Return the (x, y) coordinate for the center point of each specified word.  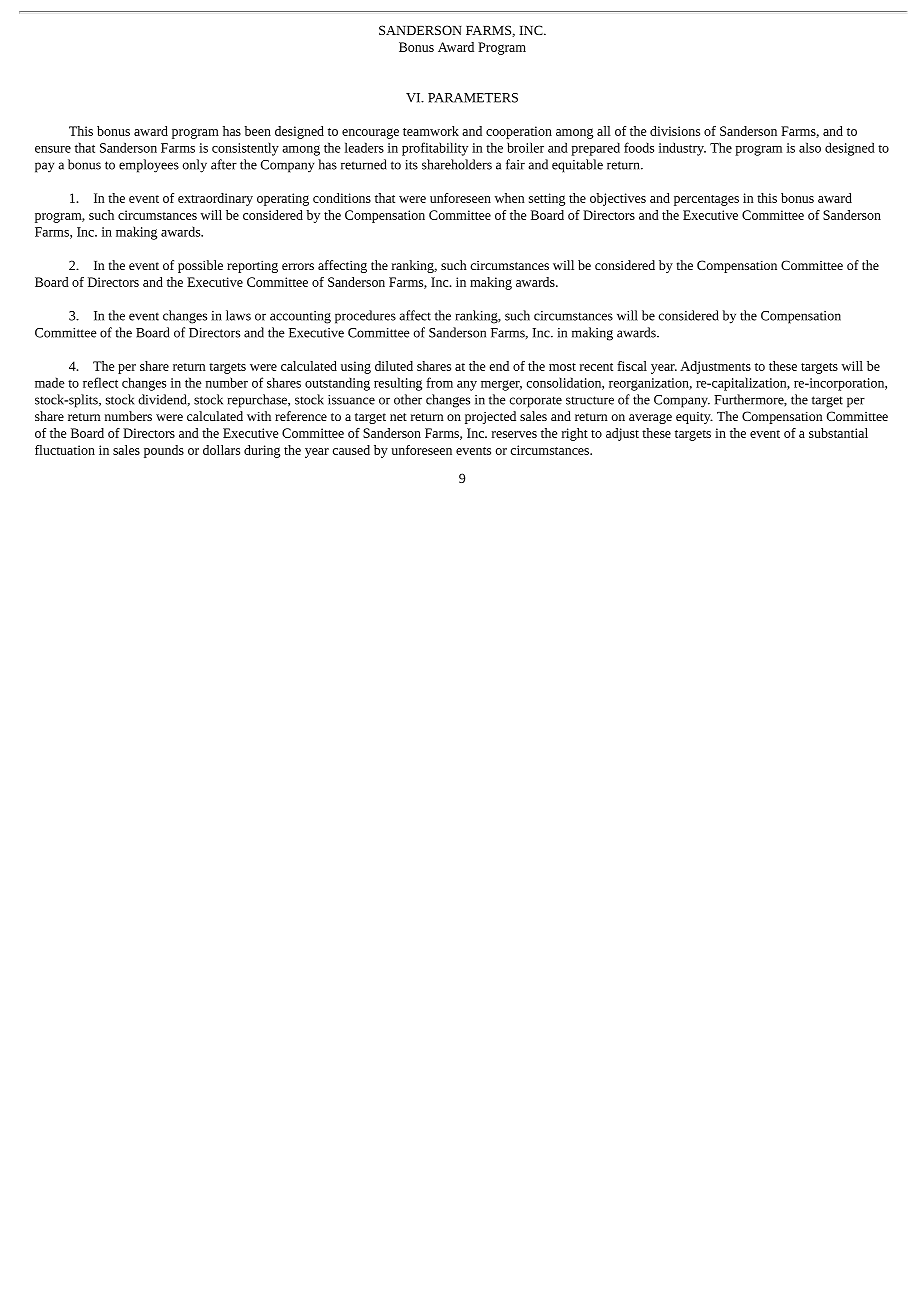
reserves (514, 434)
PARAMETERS (473, 98)
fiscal (632, 366)
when (510, 198)
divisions (675, 131)
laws (238, 315)
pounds (164, 451)
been (258, 131)
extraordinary (215, 199)
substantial (838, 433)
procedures (365, 317)
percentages (706, 200)
